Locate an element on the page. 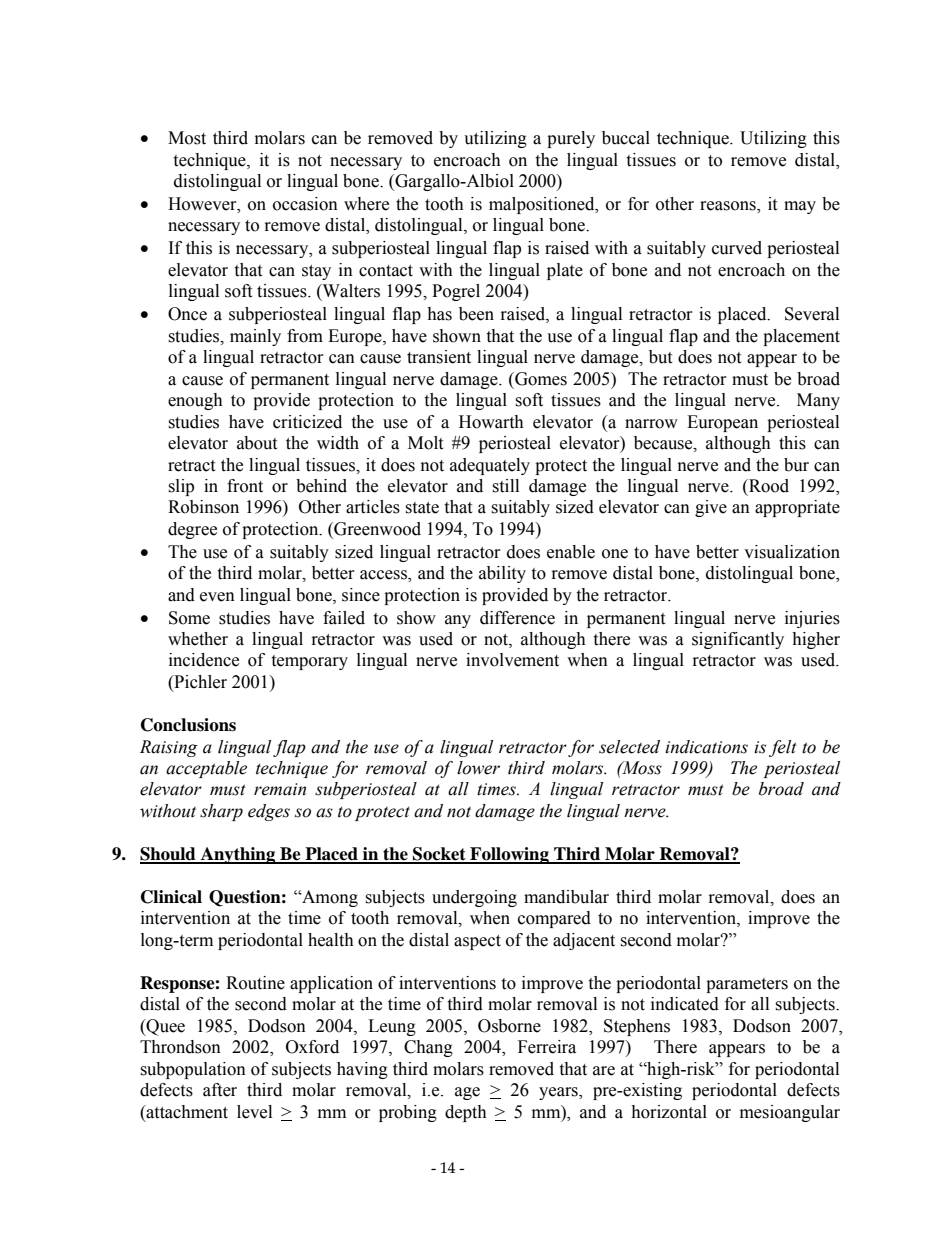 The height and width of the page is (1233, 952). depth is located at coordinates (466, 1113).
